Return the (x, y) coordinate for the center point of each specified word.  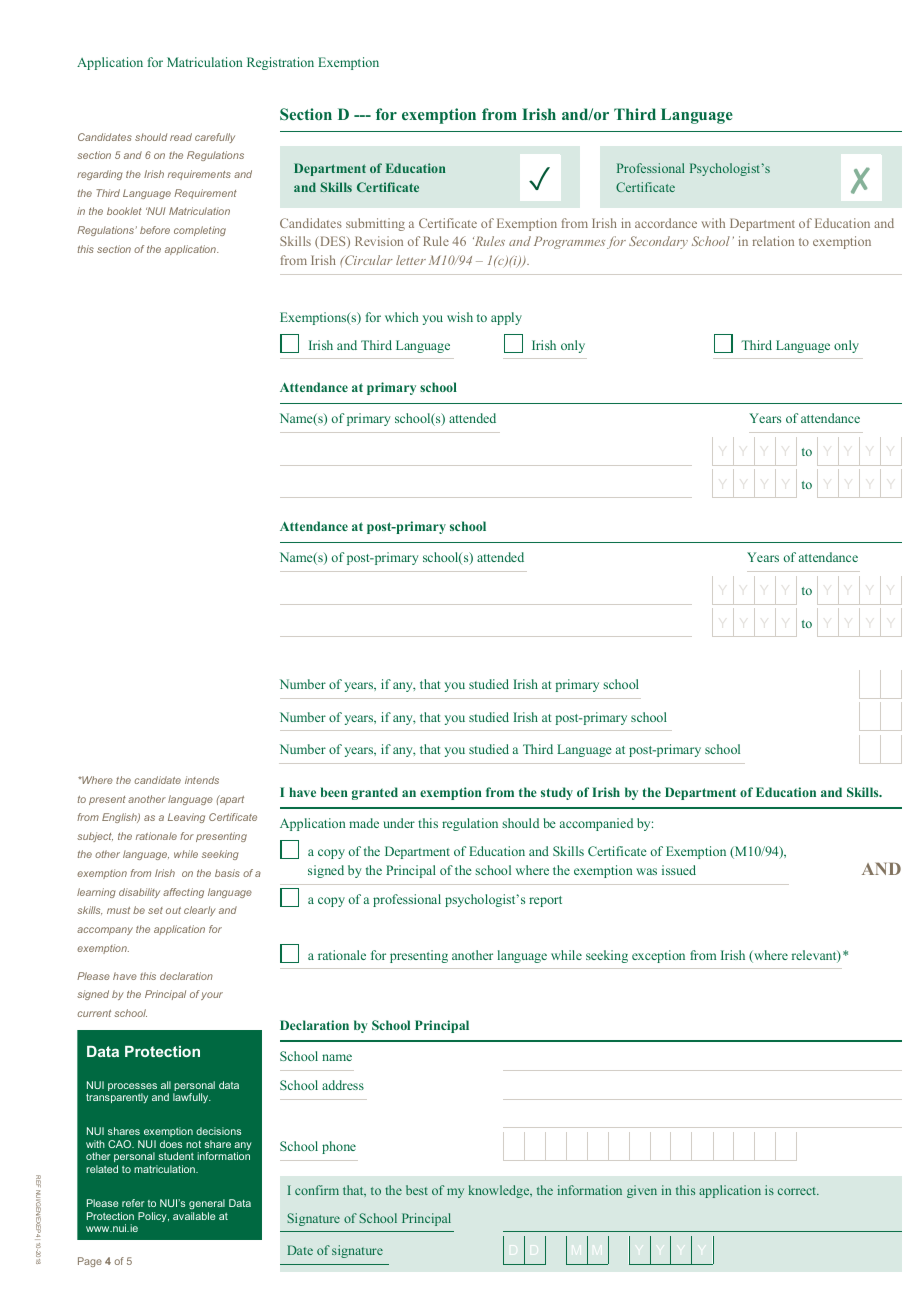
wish (460, 317)
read (181, 137)
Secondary (658, 242)
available (194, 1216)
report (545, 901)
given (642, 1191)
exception (658, 956)
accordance (666, 223)
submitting (375, 224)
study (557, 793)
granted (375, 793)
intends (202, 780)
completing (200, 231)
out (173, 910)
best (417, 1190)
